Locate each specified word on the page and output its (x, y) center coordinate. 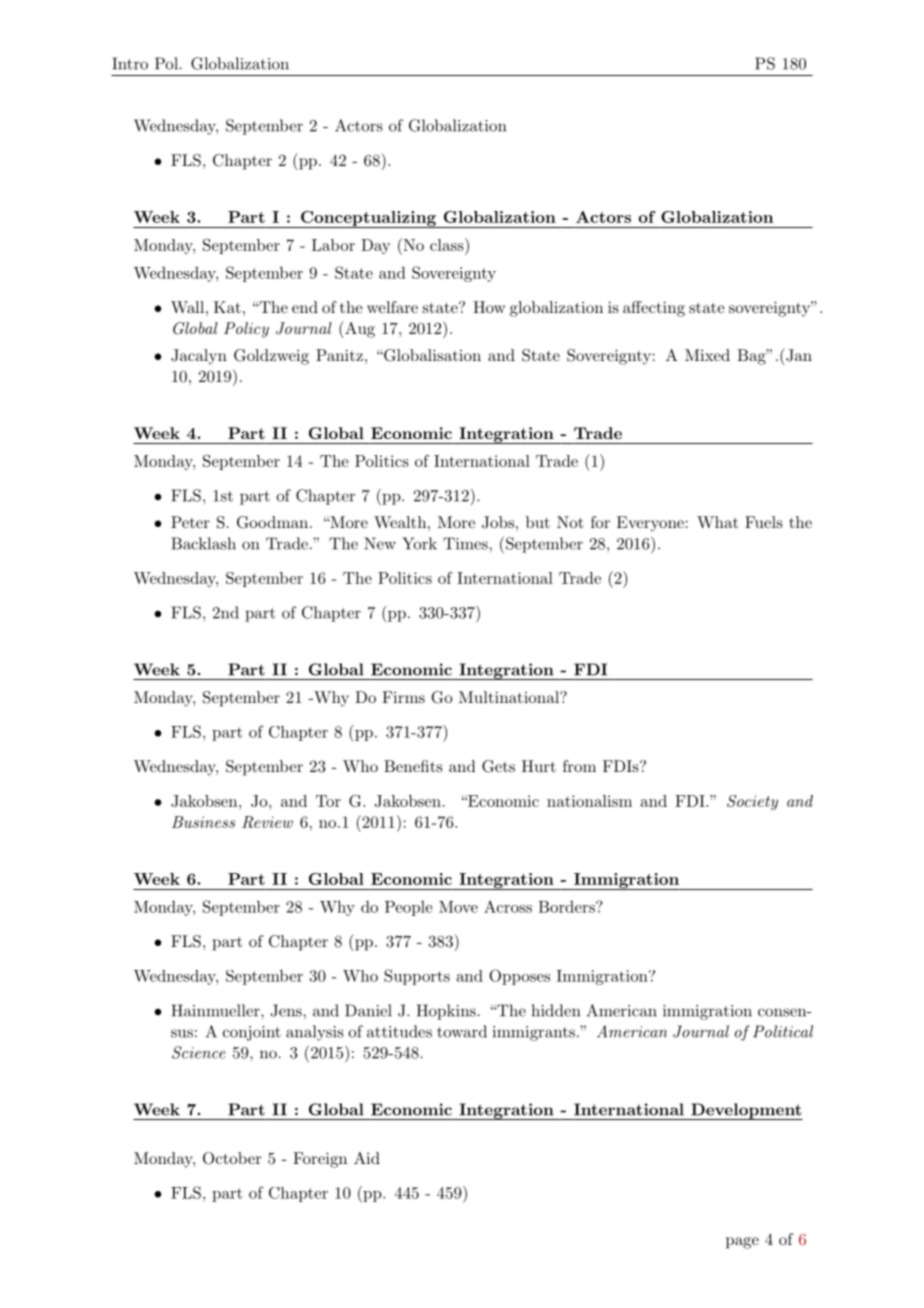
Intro (130, 63)
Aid (367, 1158)
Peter (190, 522)
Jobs (498, 522)
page (742, 1243)
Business (203, 822)
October (232, 1158)
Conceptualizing (368, 219)
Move (458, 907)
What (717, 522)
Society (752, 802)
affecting (654, 309)
